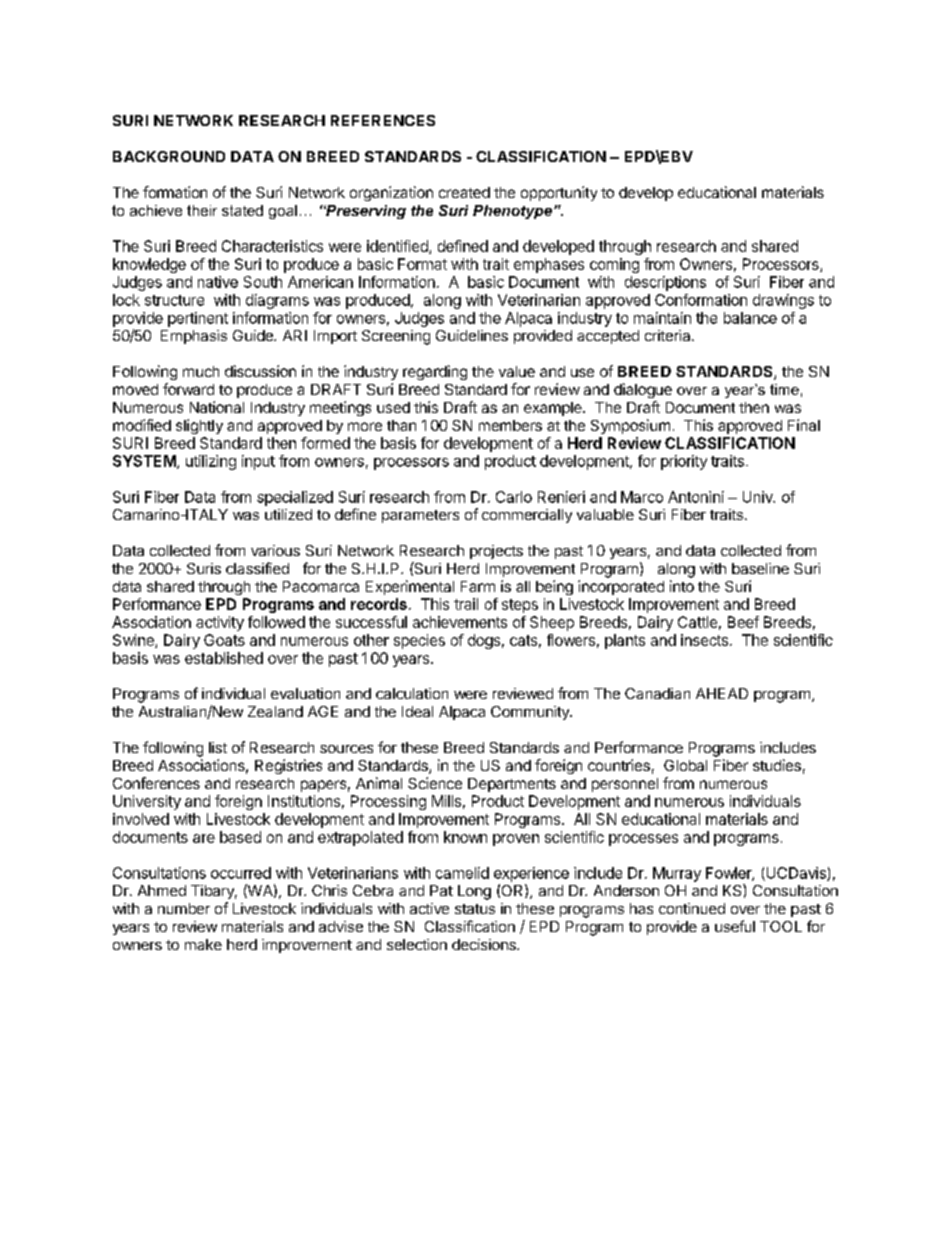  Describe the element at coordinates (510, 425) in the document. I see `members` at that location.
